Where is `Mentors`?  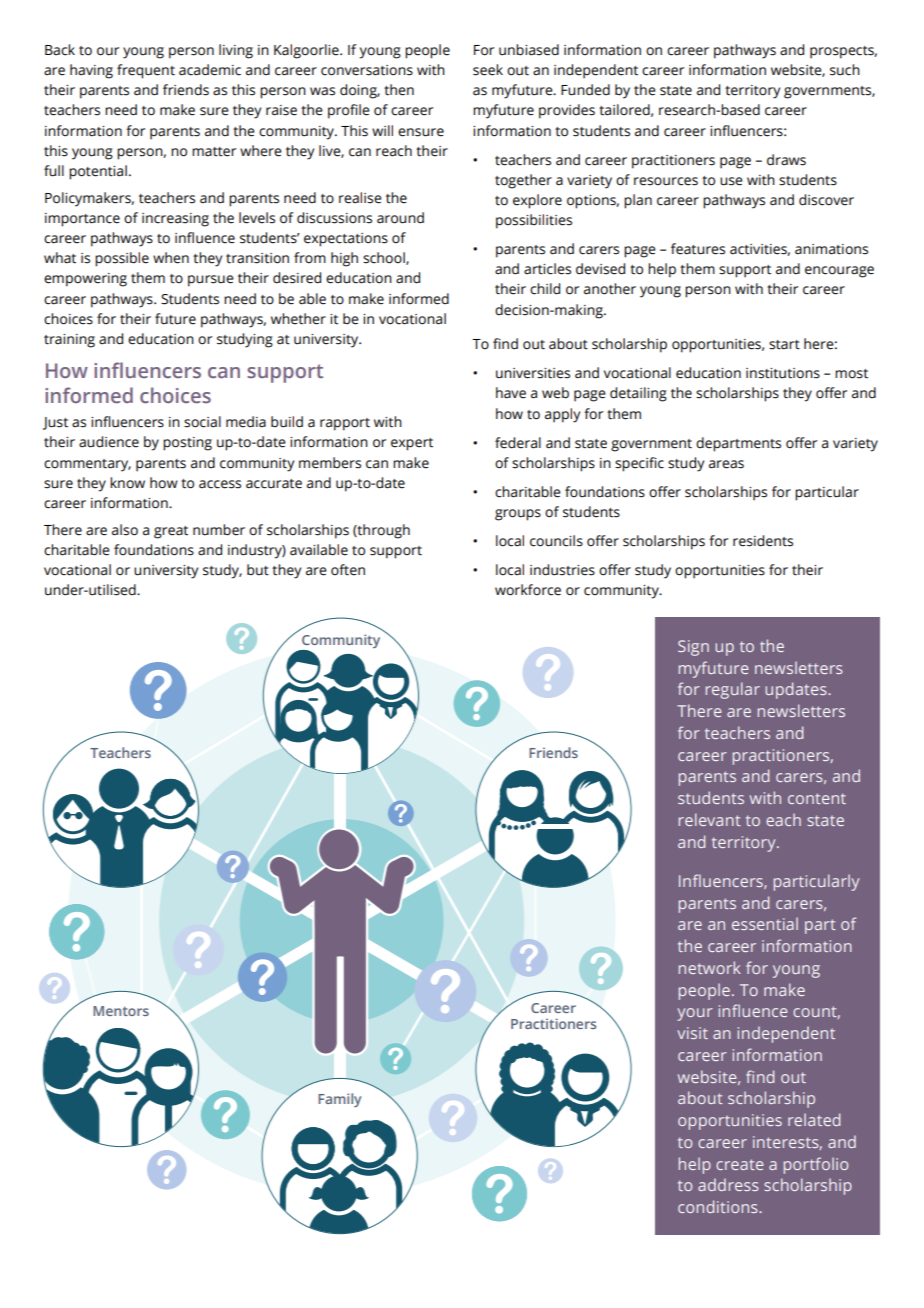
Mentors is located at coordinates (121, 1011).
